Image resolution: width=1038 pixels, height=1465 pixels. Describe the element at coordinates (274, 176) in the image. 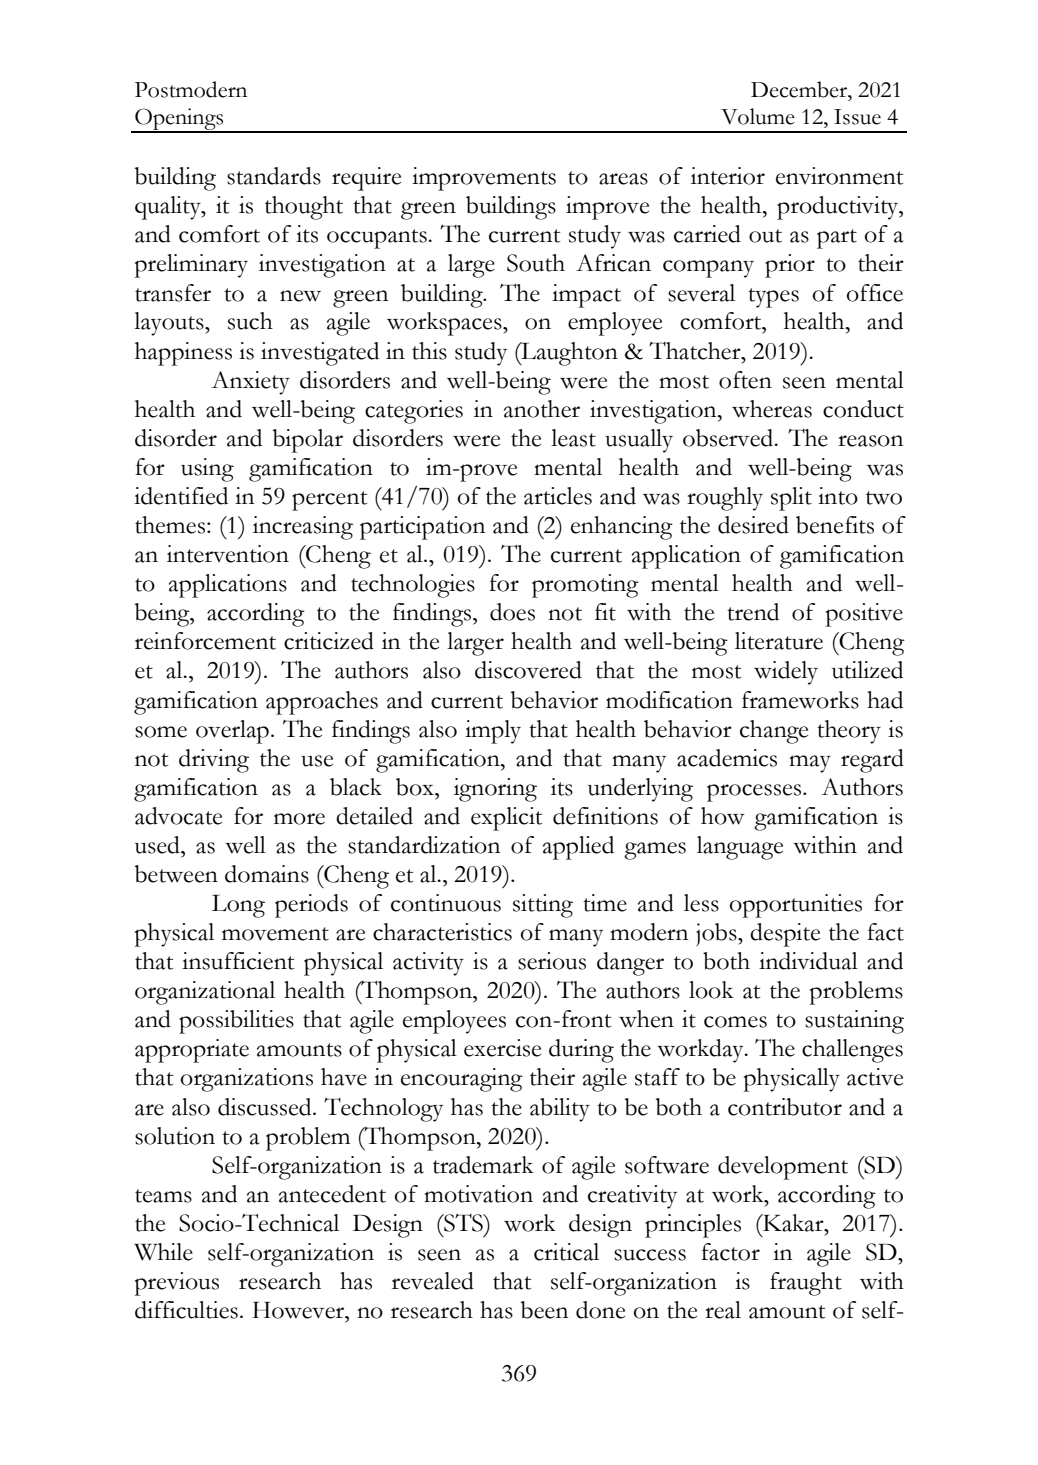

I see `standards` at that location.
